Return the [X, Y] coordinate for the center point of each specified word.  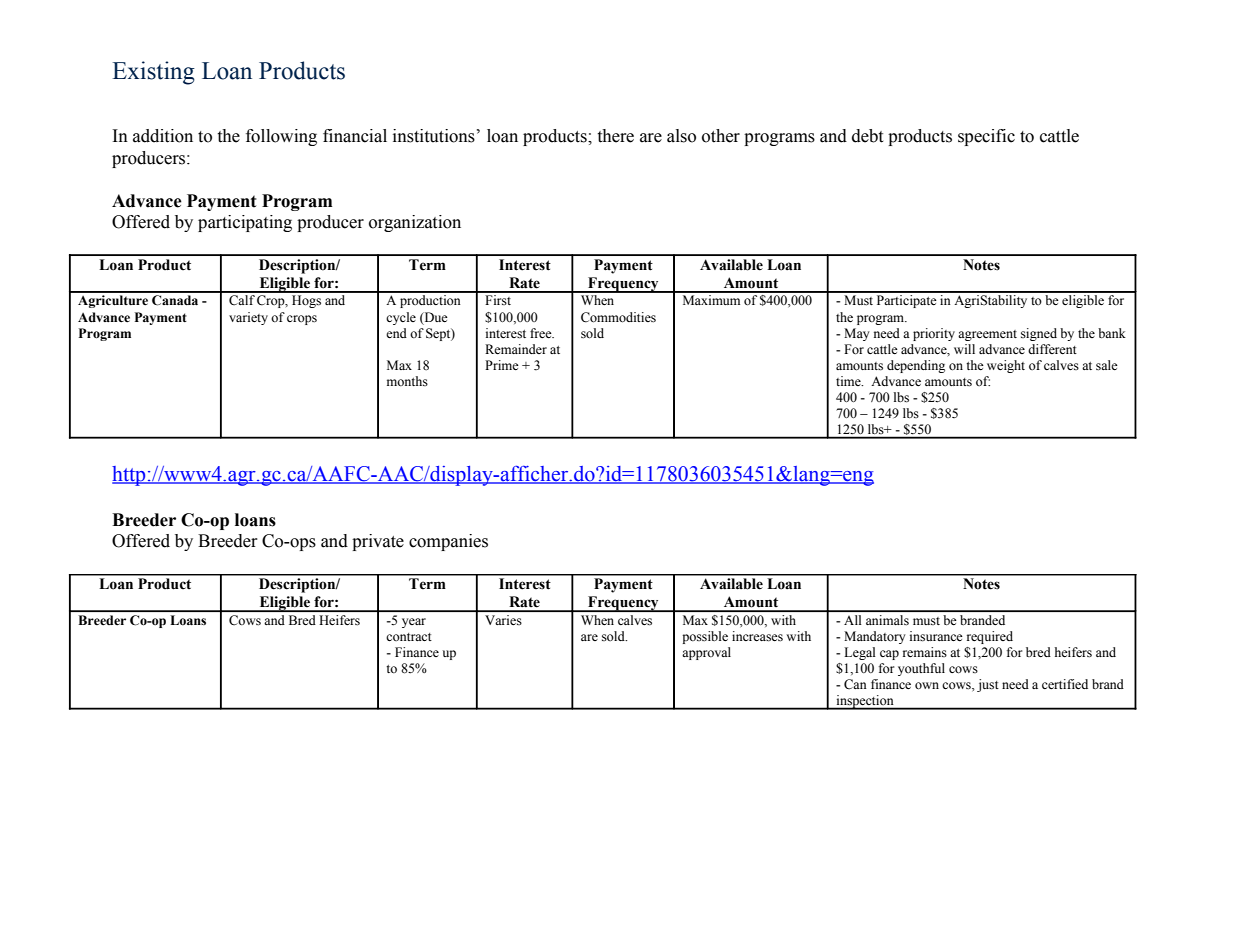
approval [706, 653]
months [407, 381]
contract [409, 637]
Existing [153, 73]
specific [986, 137]
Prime [502, 365]
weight [1006, 366]
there [616, 136]
